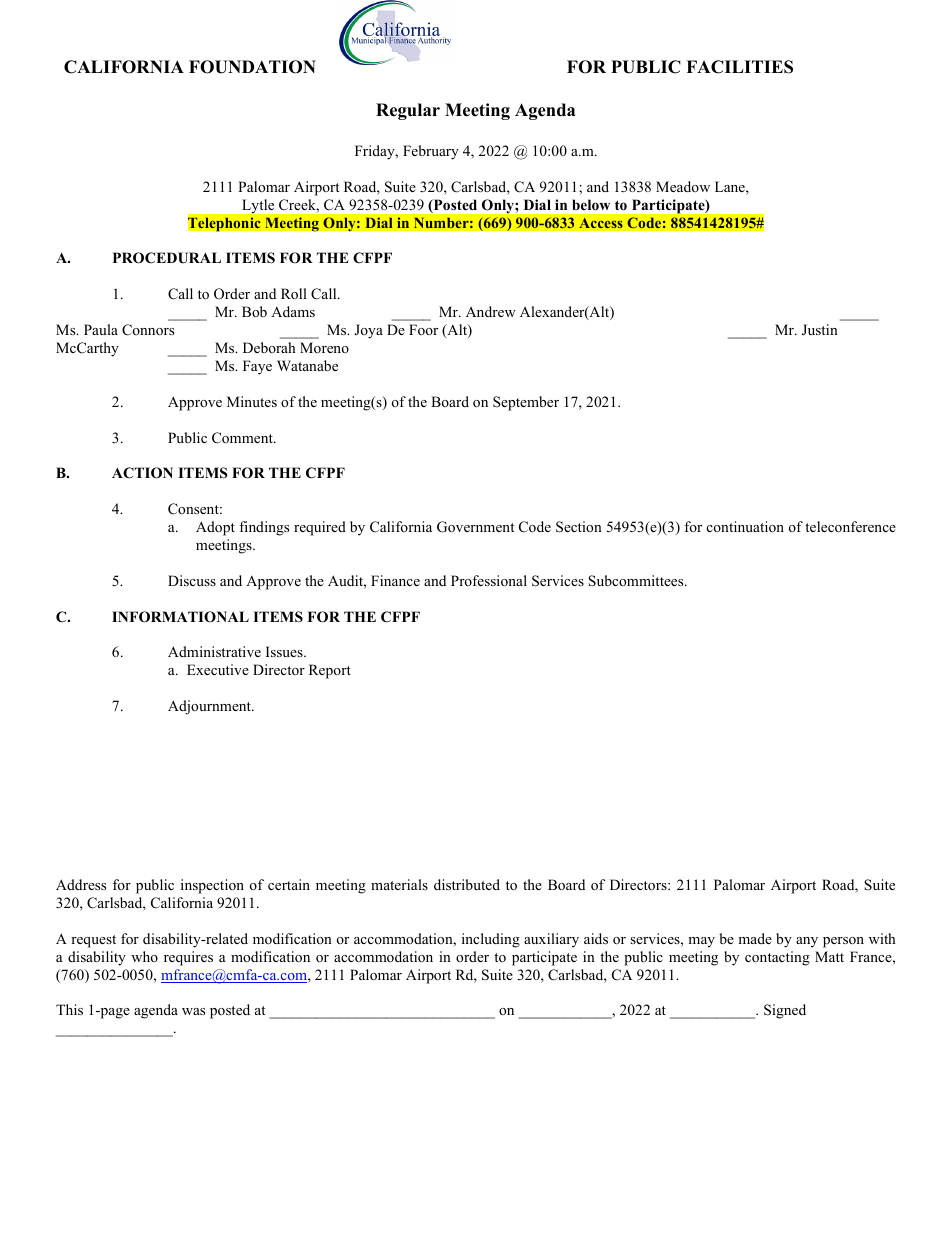  What do you see at coordinates (491, 940) in the document?
I see `including` at bounding box center [491, 940].
